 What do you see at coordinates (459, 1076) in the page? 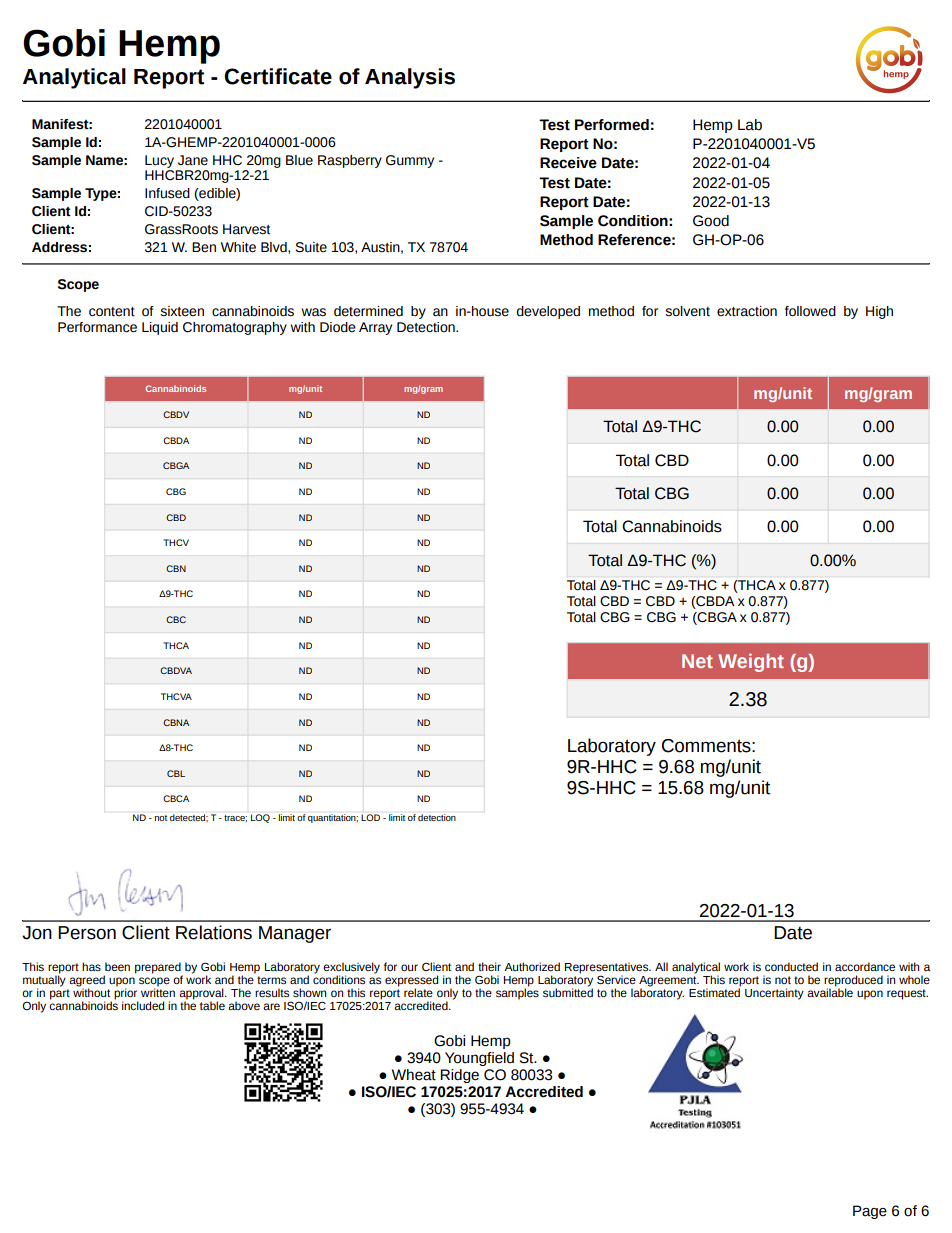
I see `Ridge` at bounding box center [459, 1076].
